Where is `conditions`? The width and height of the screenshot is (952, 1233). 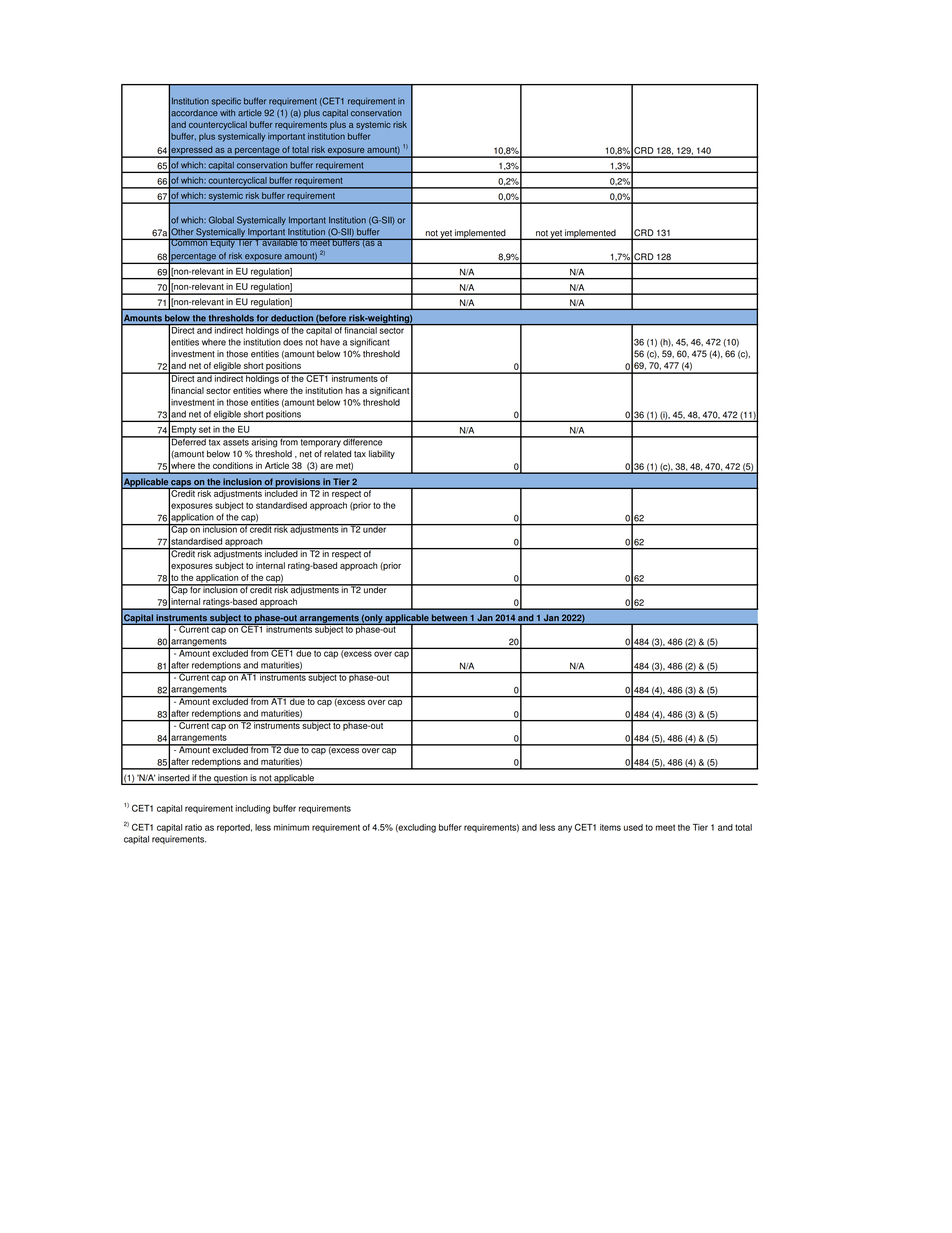
conditions is located at coordinates (233, 465).
